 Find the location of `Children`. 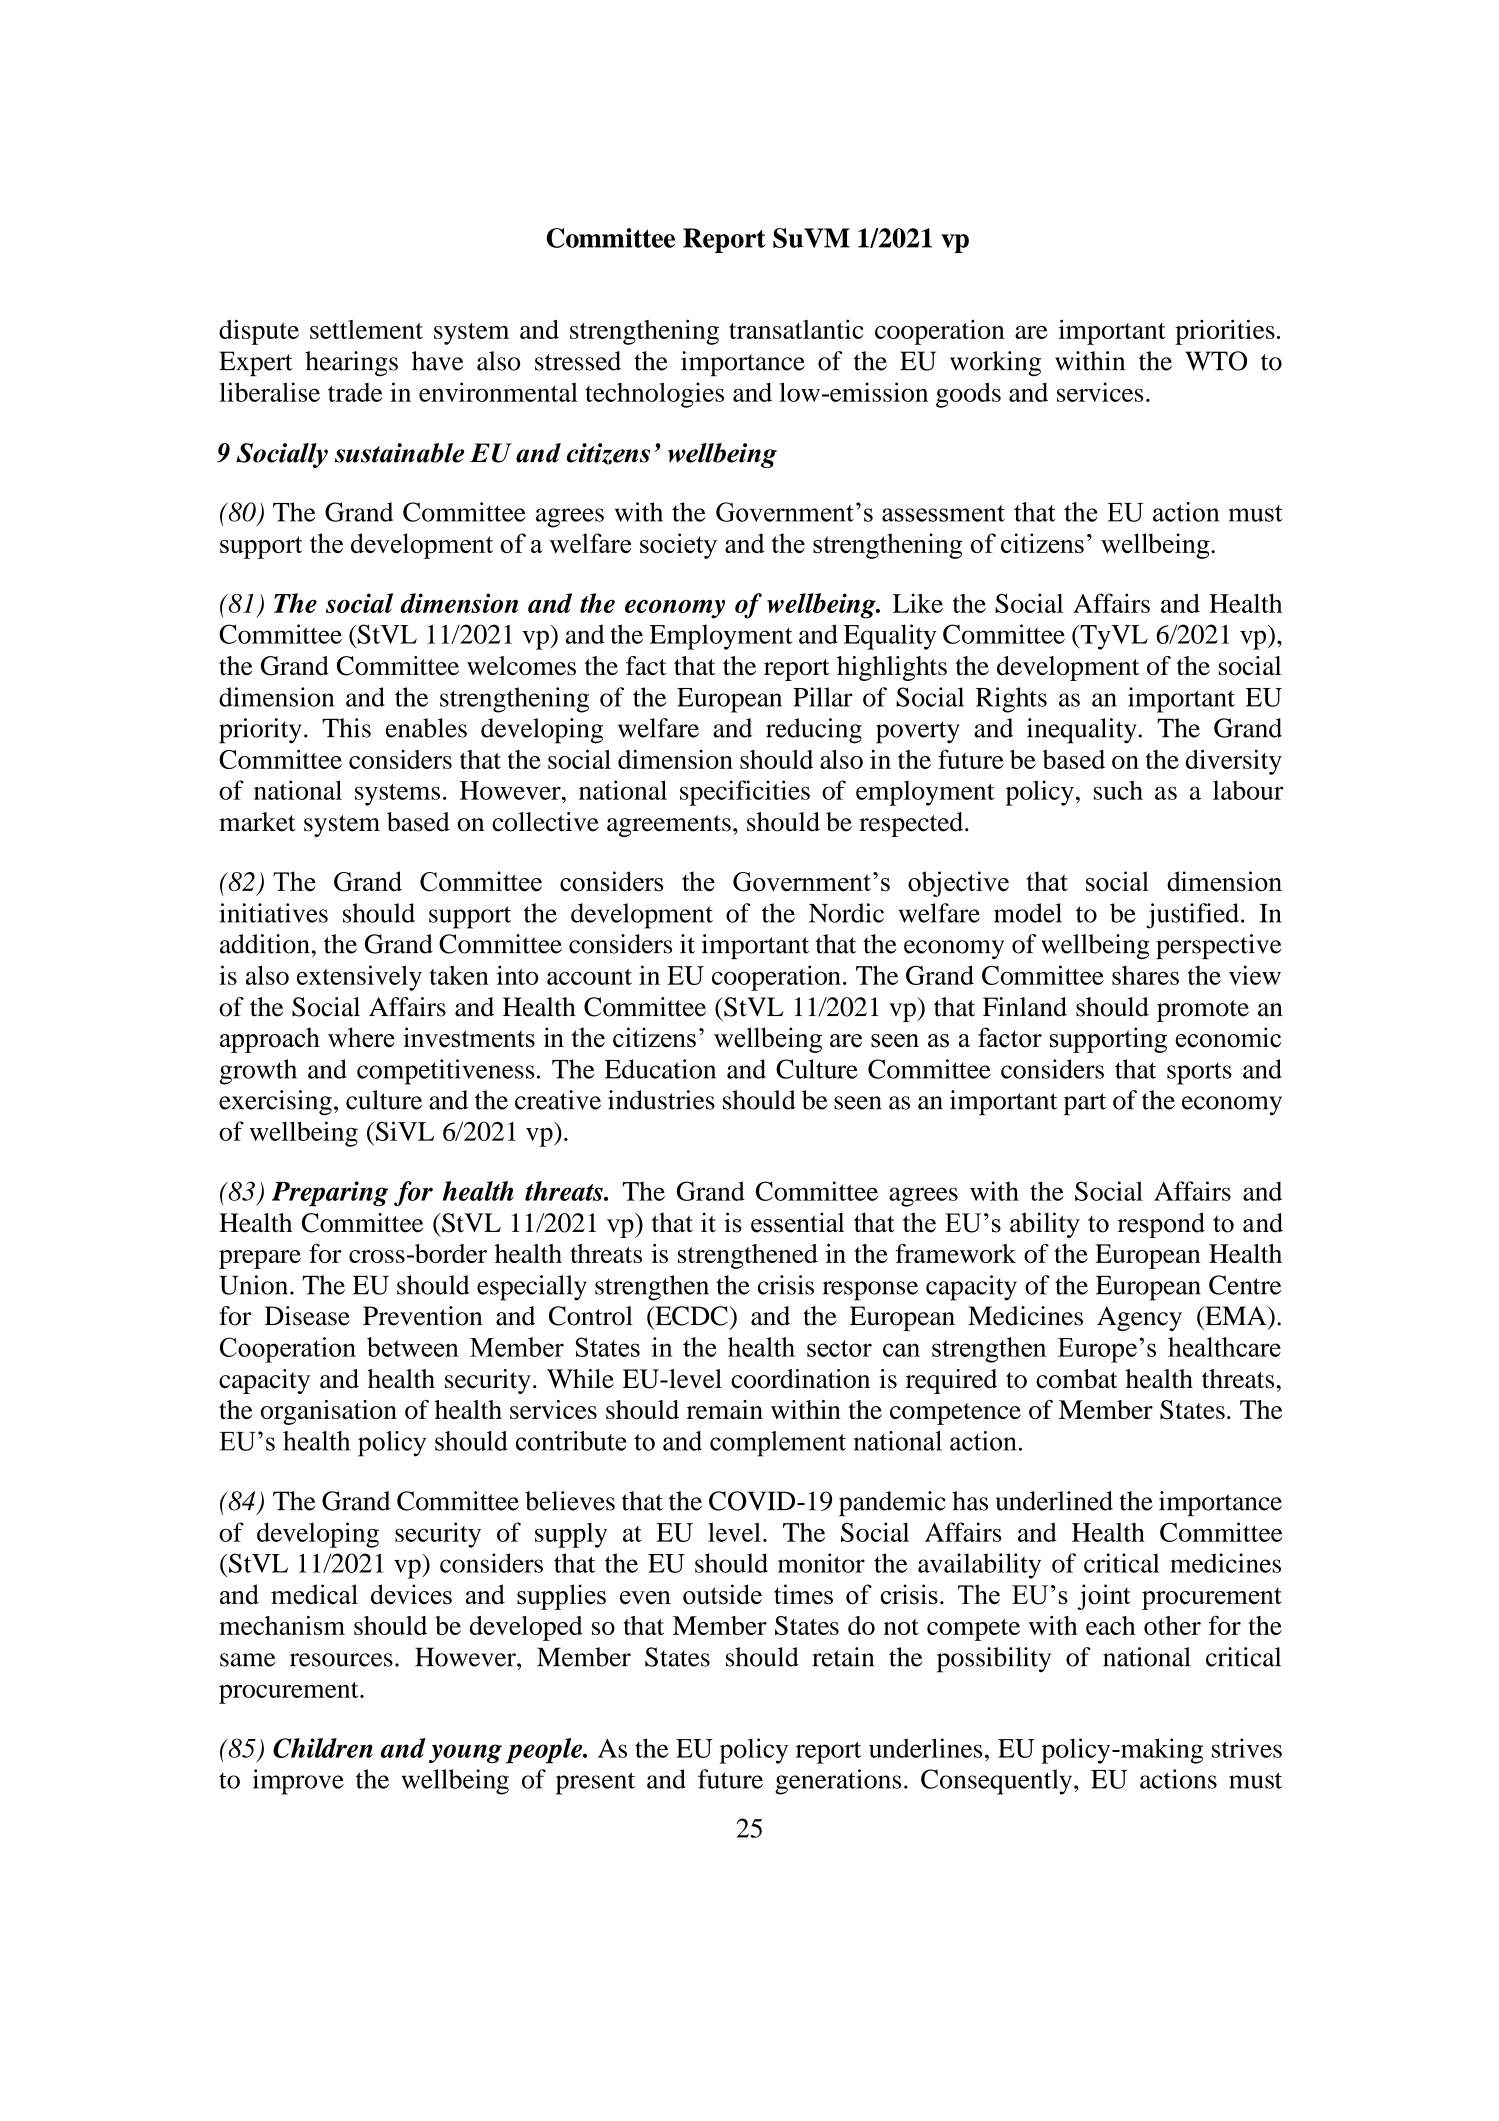

Children is located at coordinates (323, 1748).
